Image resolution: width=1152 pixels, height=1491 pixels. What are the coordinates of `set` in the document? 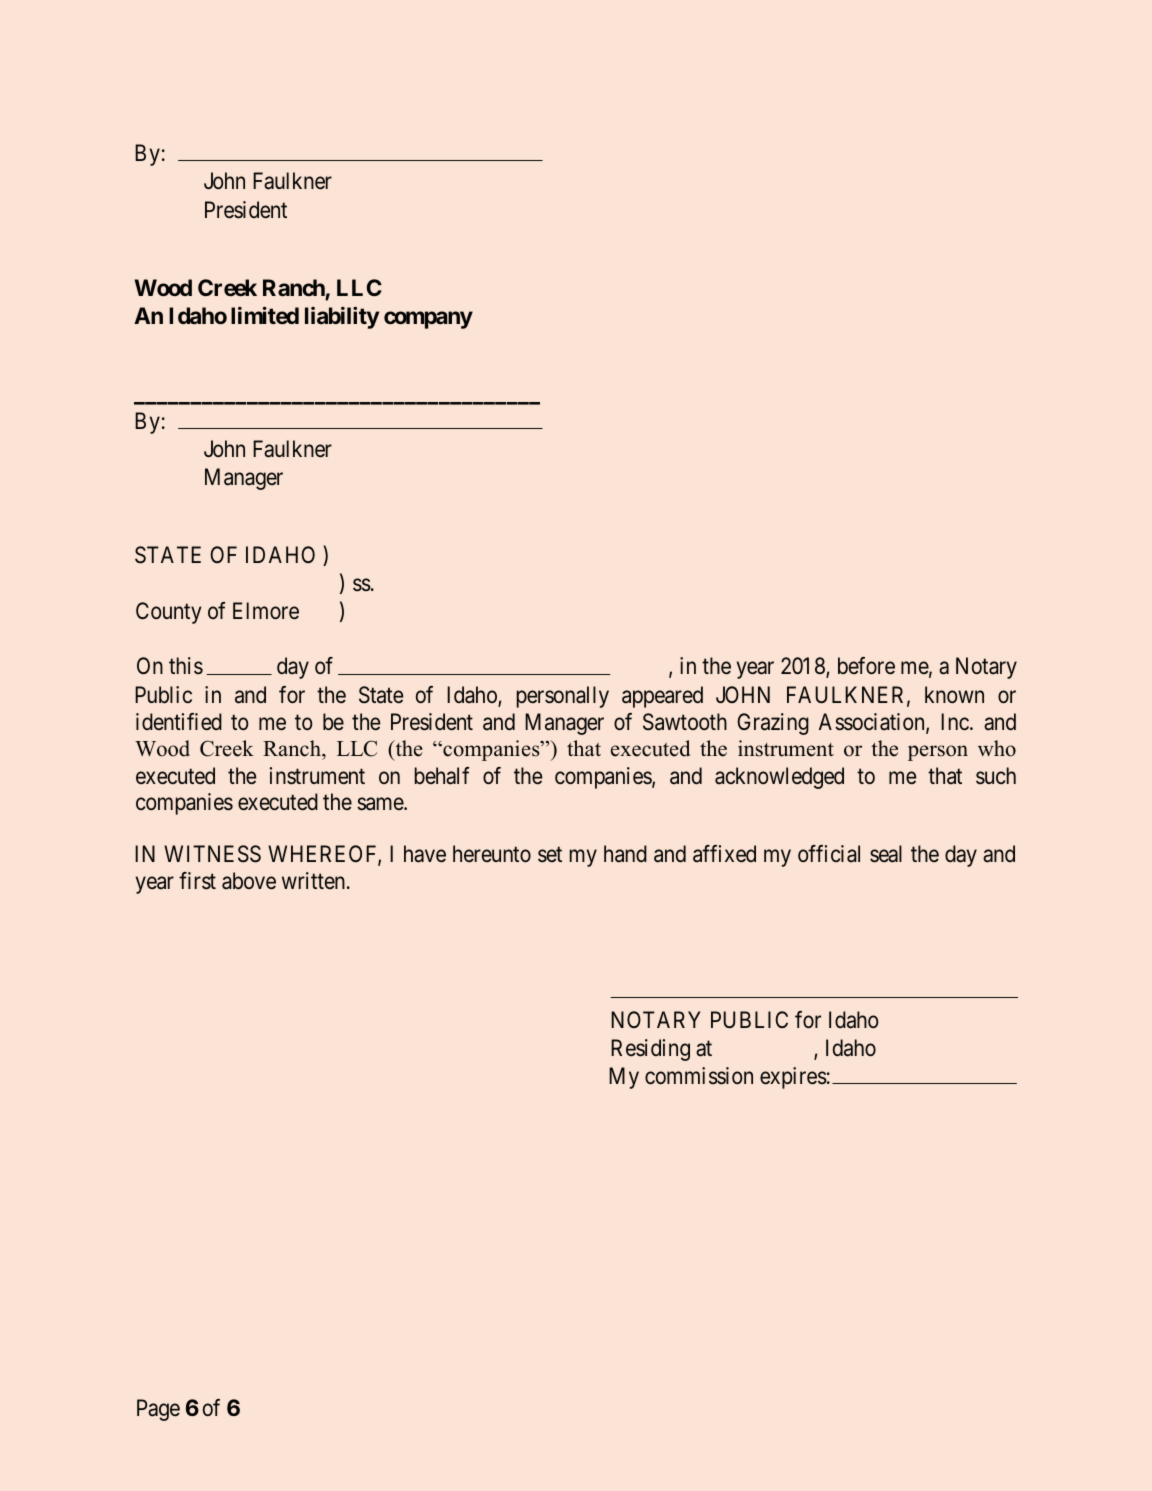 It's located at (550, 855).
